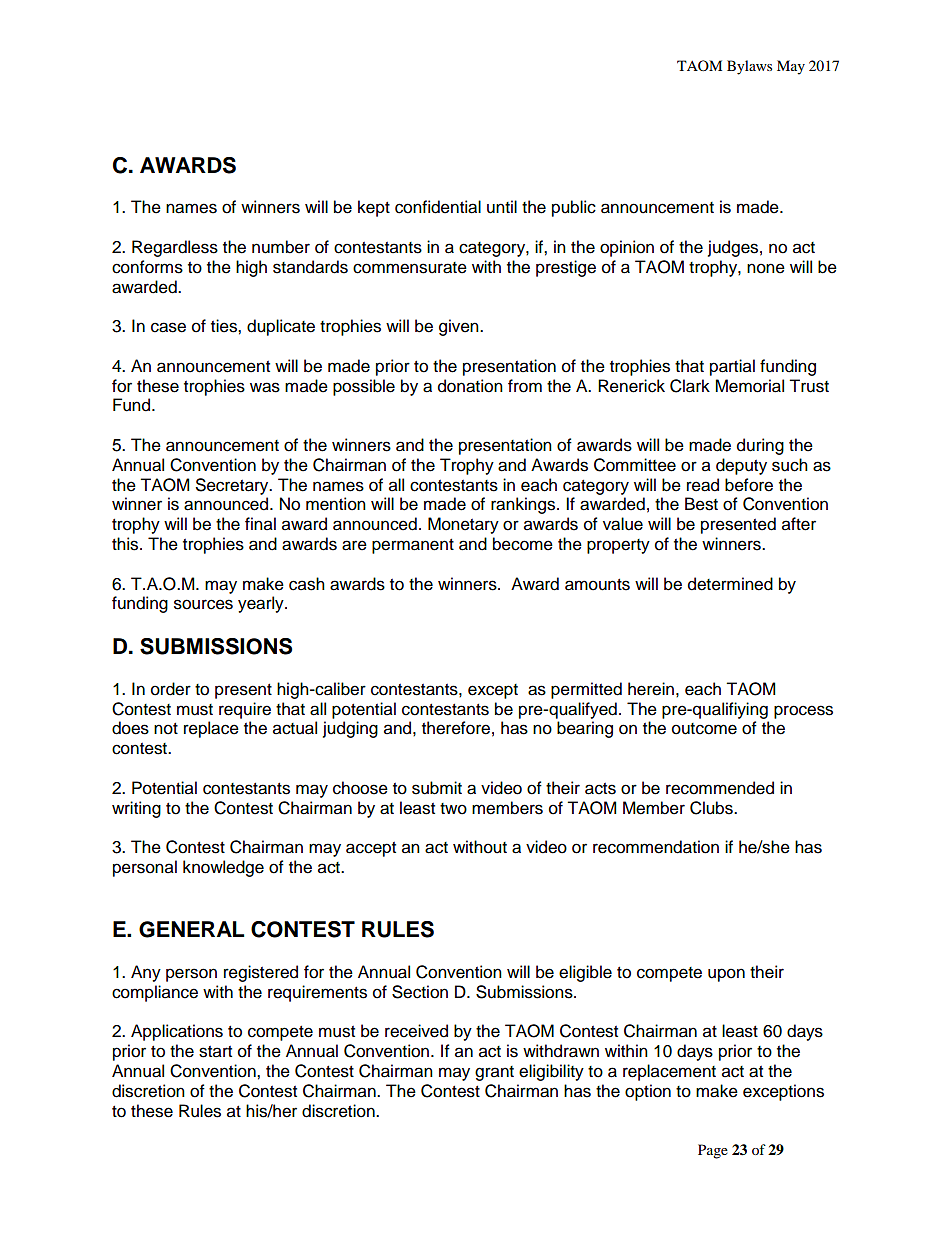 This screenshot has height=1233, width=952. What do you see at coordinates (413, 546) in the screenshot?
I see `permanent` at bounding box center [413, 546].
